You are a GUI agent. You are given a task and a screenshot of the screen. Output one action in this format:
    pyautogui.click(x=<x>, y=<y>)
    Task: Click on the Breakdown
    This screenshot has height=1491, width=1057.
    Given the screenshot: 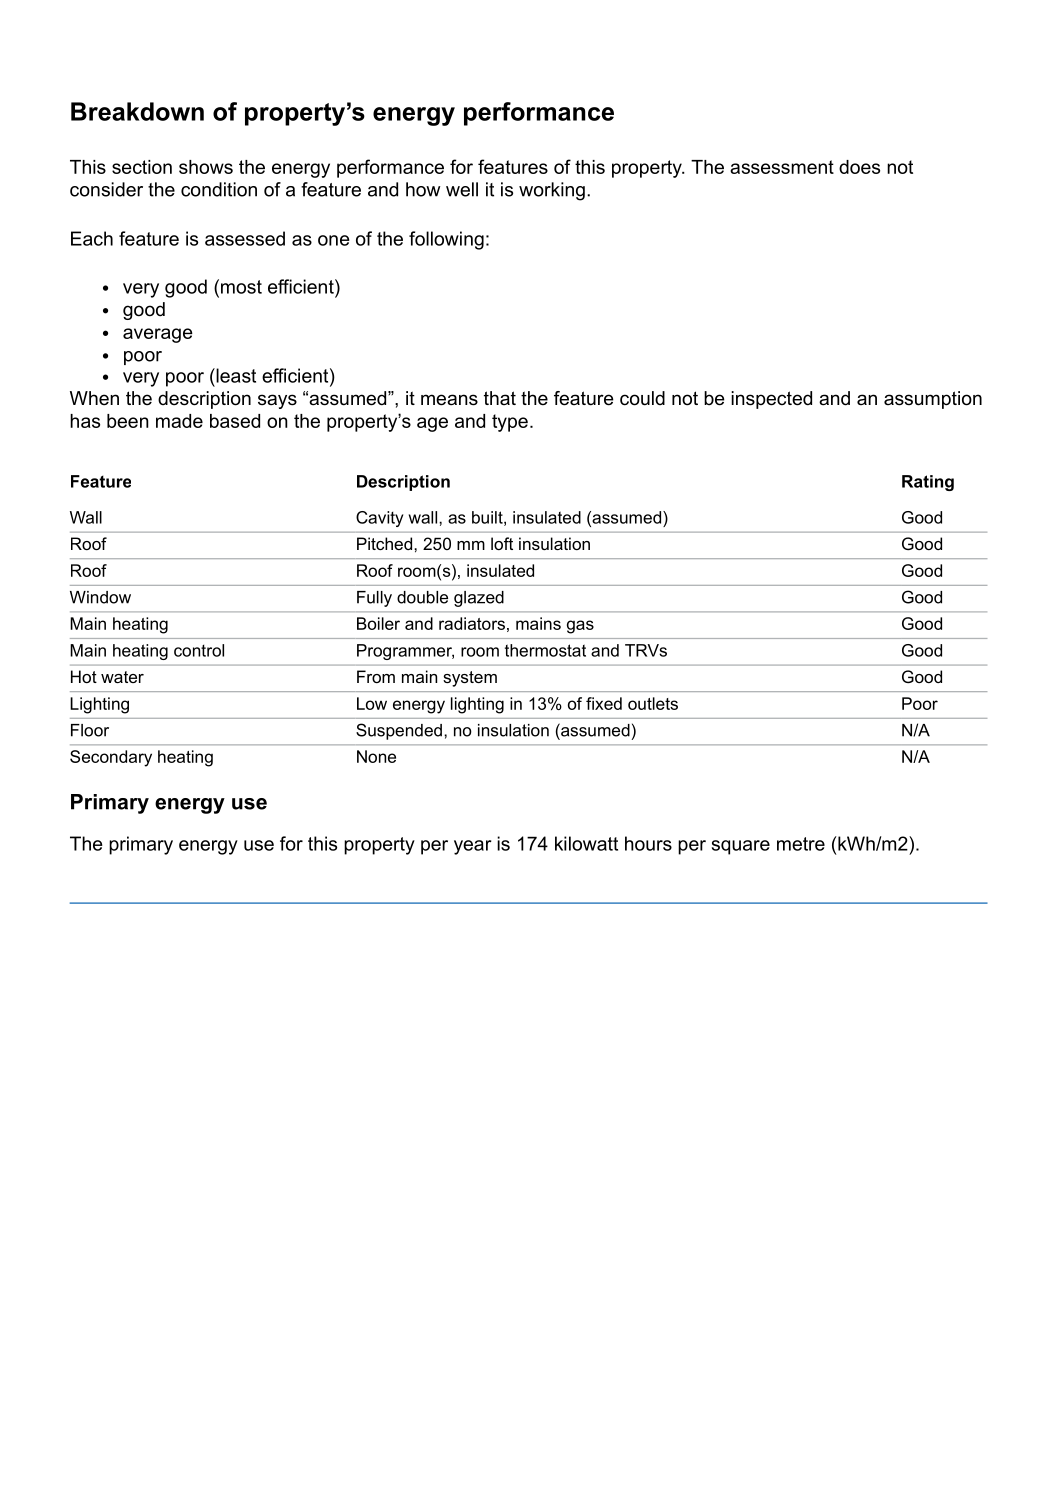 What is the action you would take?
    pyautogui.click(x=137, y=111)
